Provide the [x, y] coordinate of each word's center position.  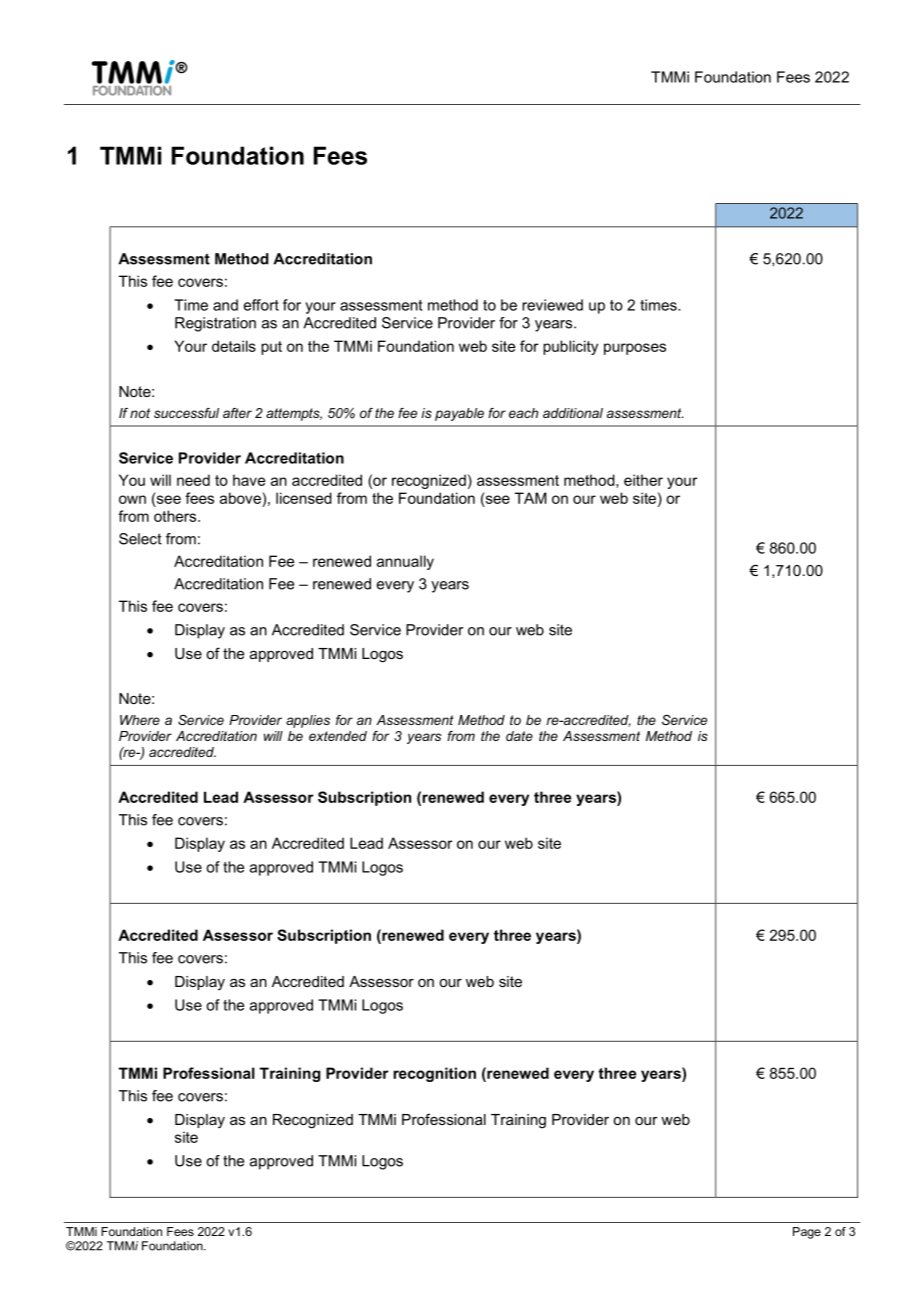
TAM [531, 498]
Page [807, 1233]
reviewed [552, 305]
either [643, 480]
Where [140, 720]
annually [405, 562]
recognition [434, 1074]
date [519, 736]
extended [338, 736]
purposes [635, 349]
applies [308, 721]
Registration [215, 324]
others [176, 516]
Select [140, 539]
